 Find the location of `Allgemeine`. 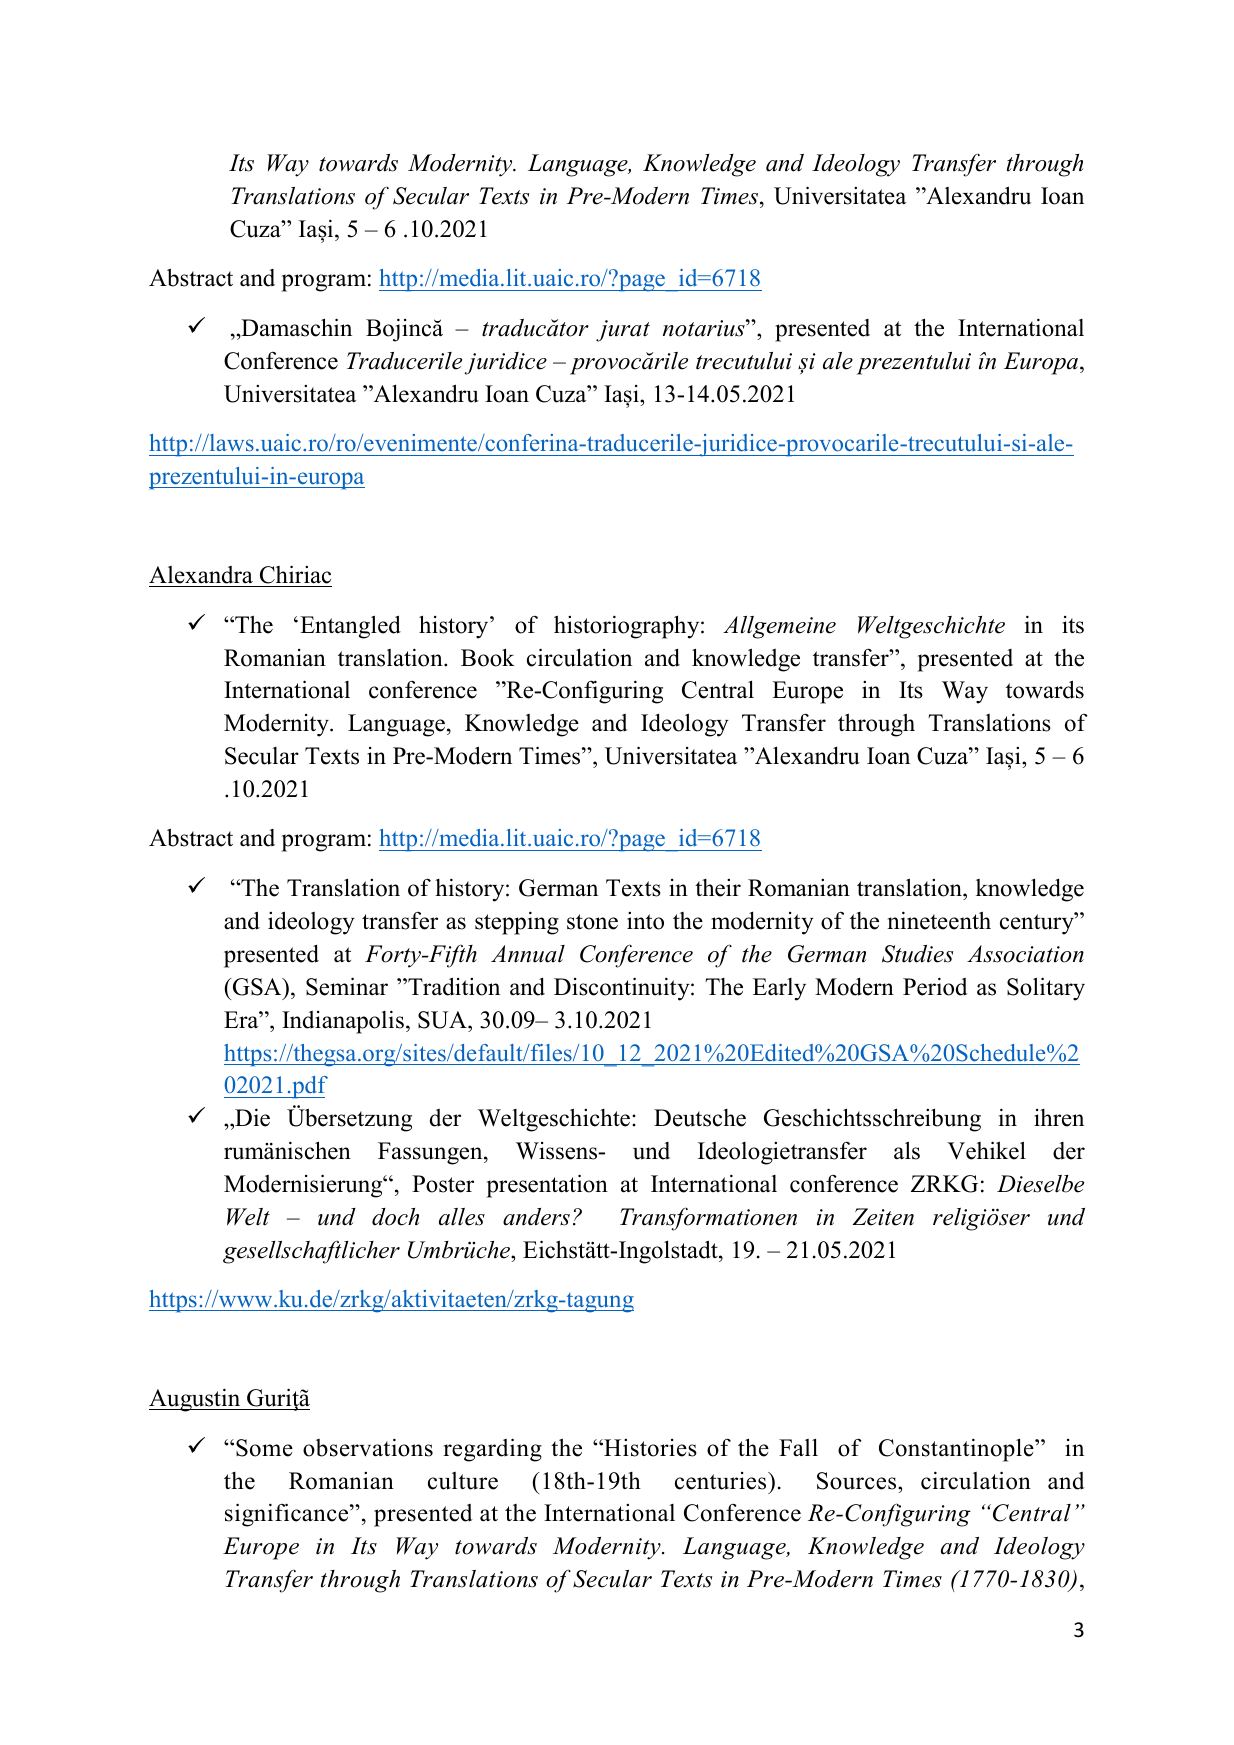

Allgemeine is located at coordinates (779, 627).
